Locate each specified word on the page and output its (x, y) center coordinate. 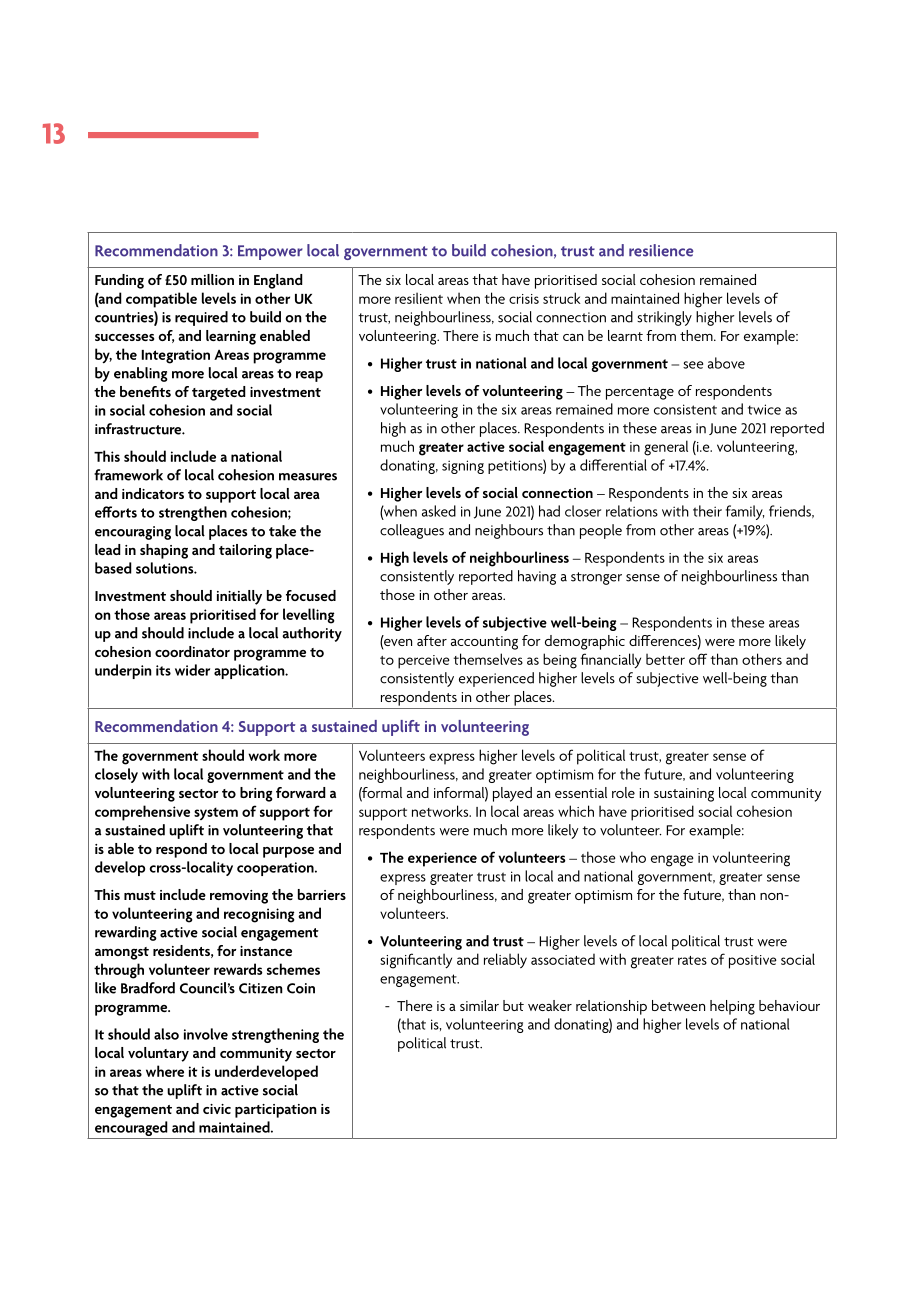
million (212, 279)
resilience (661, 250)
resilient (419, 298)
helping (732, 1007)
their (707, 511)
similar (479, 1005)
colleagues (412, 531)
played (512, 794)
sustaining (684, 795)
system (216, 813)
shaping (164, 551)
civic (217, 1109)
